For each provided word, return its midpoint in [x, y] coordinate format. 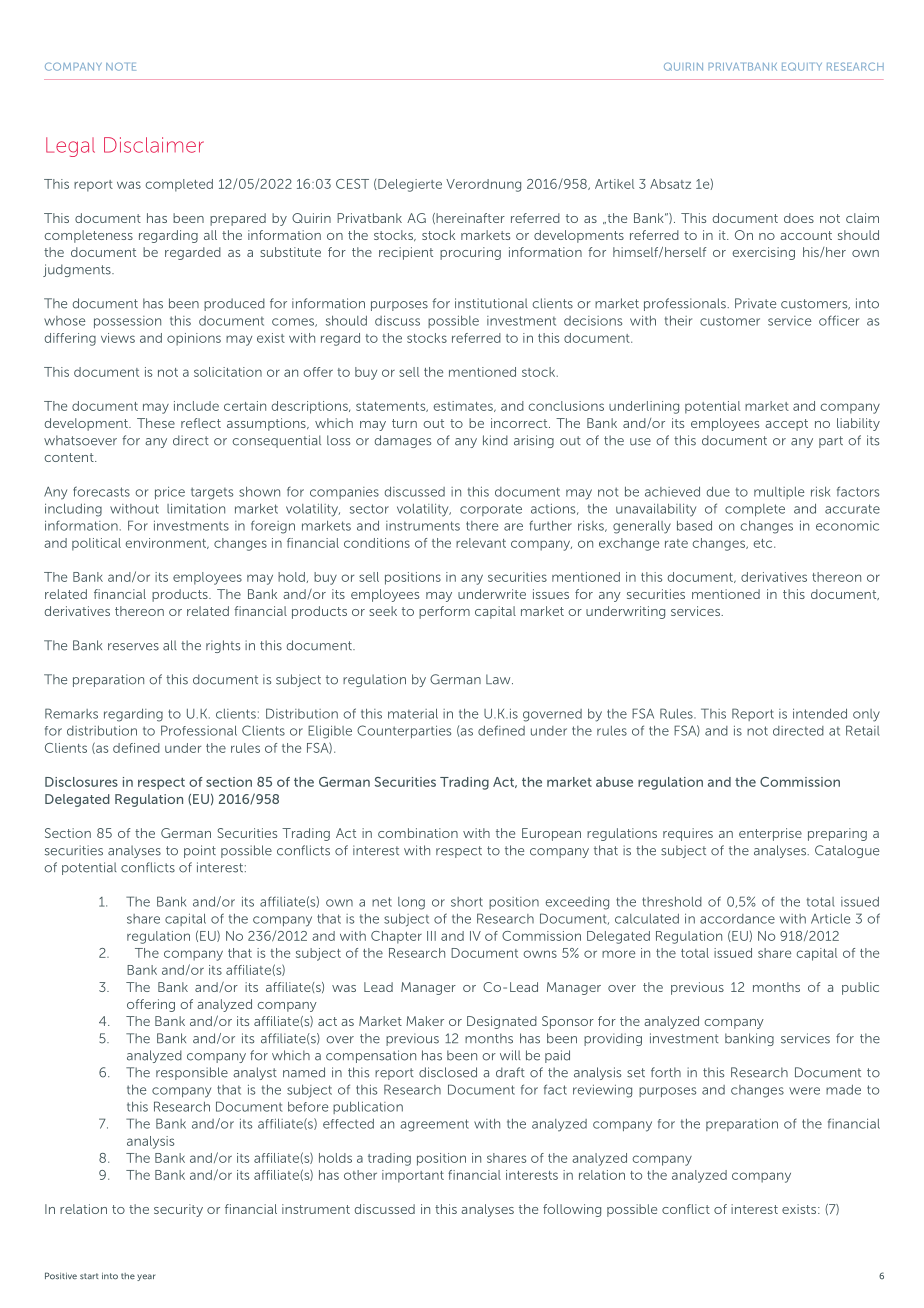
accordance [737, 919]
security [178, 1210]
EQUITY [802, 67]
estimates [464, 406]
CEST [352, 184]
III [431, 936]
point [200, 851]
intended [820, 713]
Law [499, 679]
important [413, 1176]
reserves [133, 647]
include [196, 406]
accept [786, 425]
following [572, 1210]
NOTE [121, 66]
